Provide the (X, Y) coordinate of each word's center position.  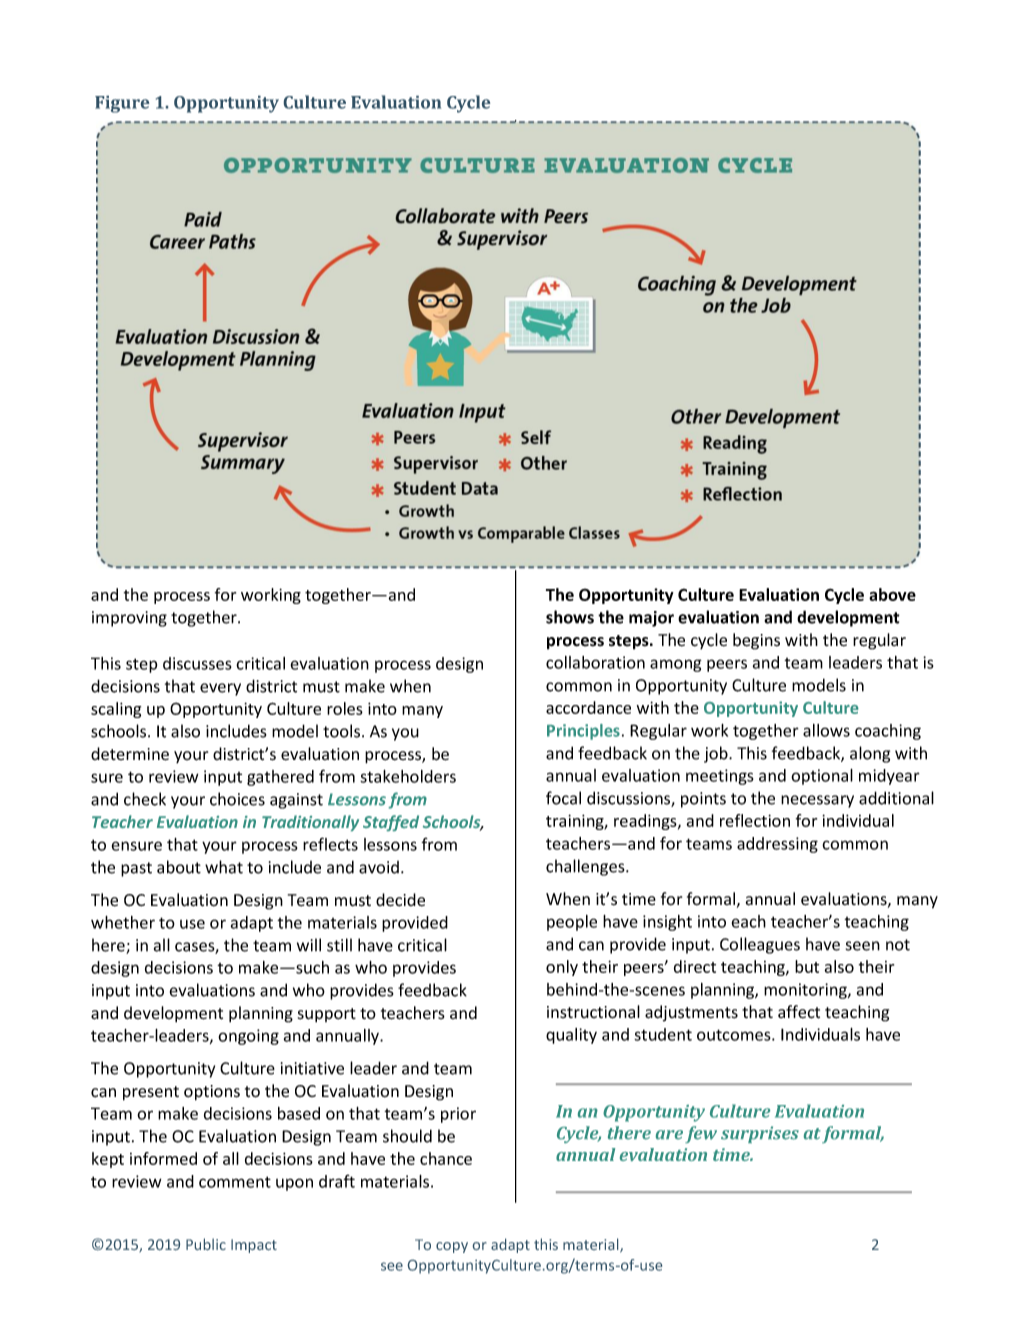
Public (206, 1244)
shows (570, 617)
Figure (122, 104)
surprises (760, 1134)
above (892, 594)
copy (452, 1247)
